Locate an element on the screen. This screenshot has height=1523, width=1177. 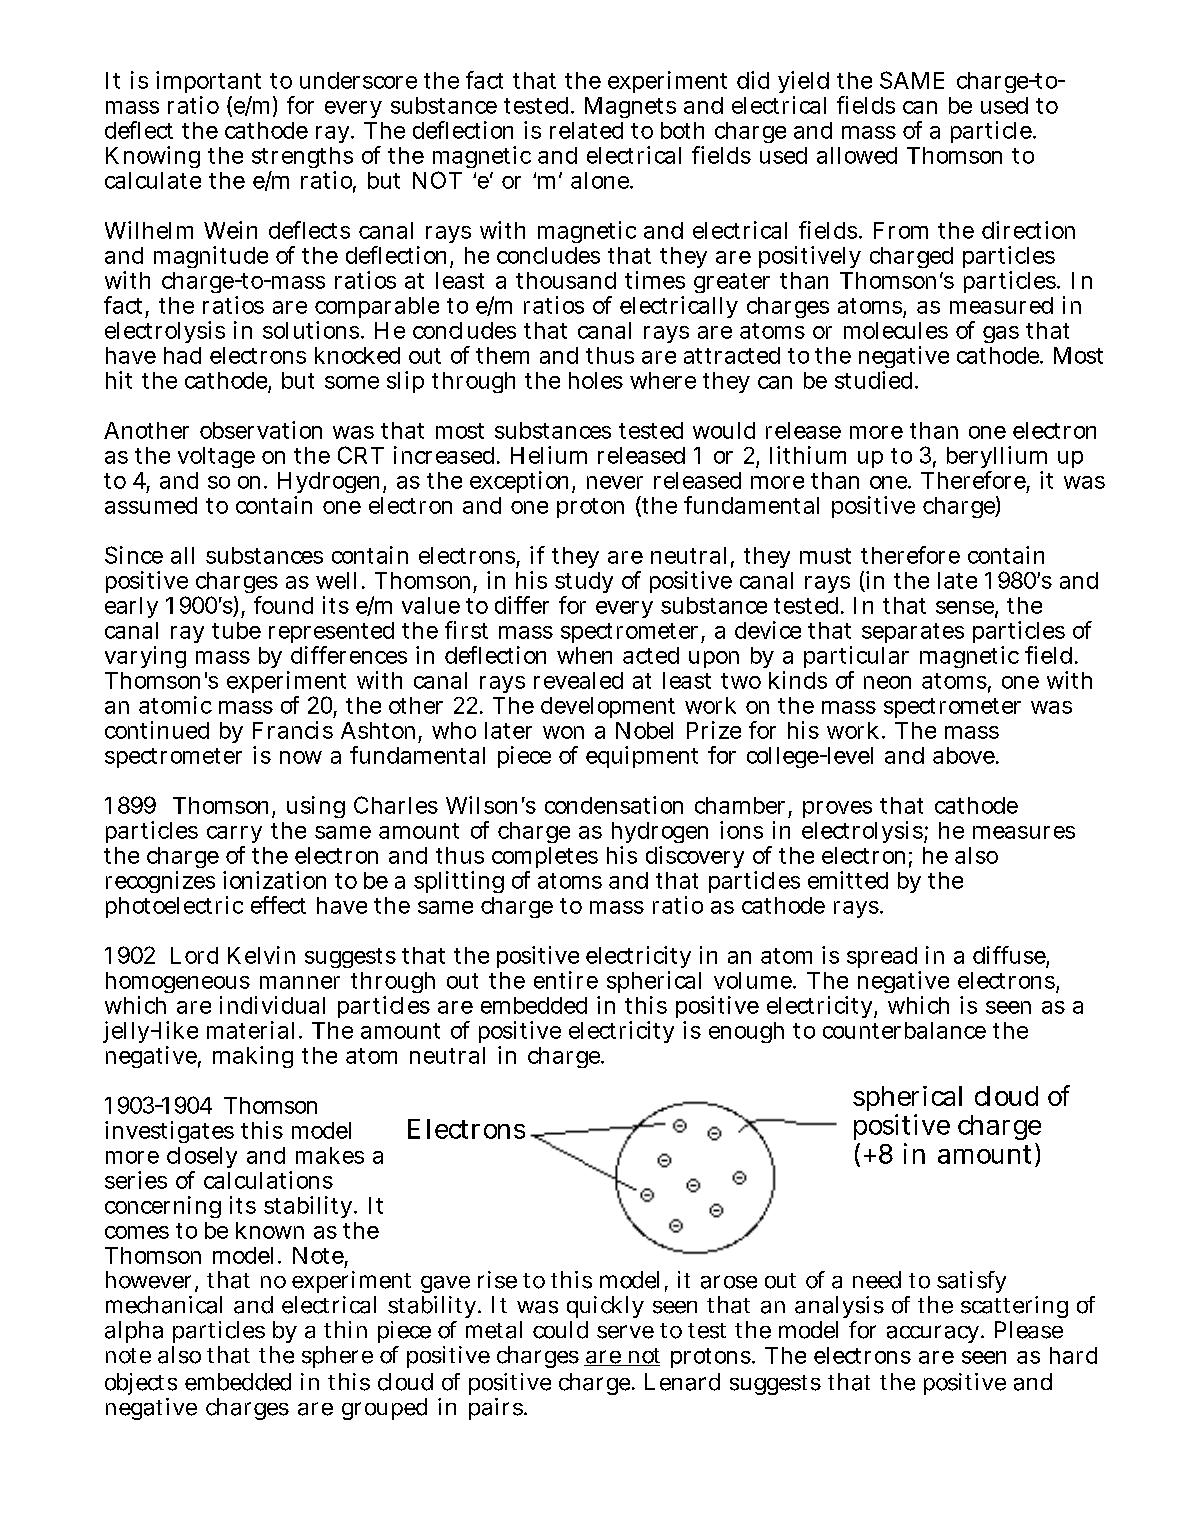
important is located at coordinates (208, 84).
